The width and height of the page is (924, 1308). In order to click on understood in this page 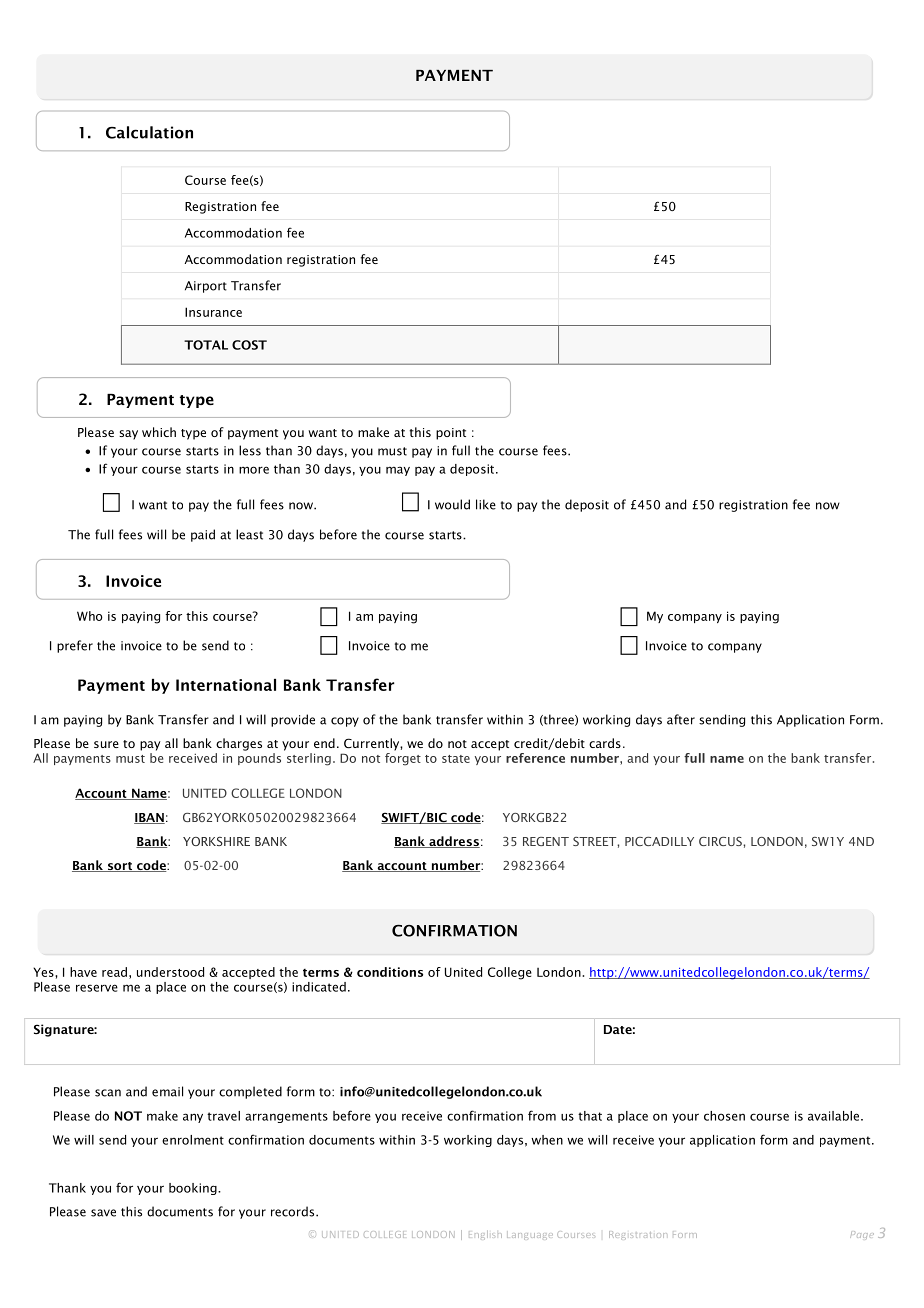, I will do `click(170, 972)`.
